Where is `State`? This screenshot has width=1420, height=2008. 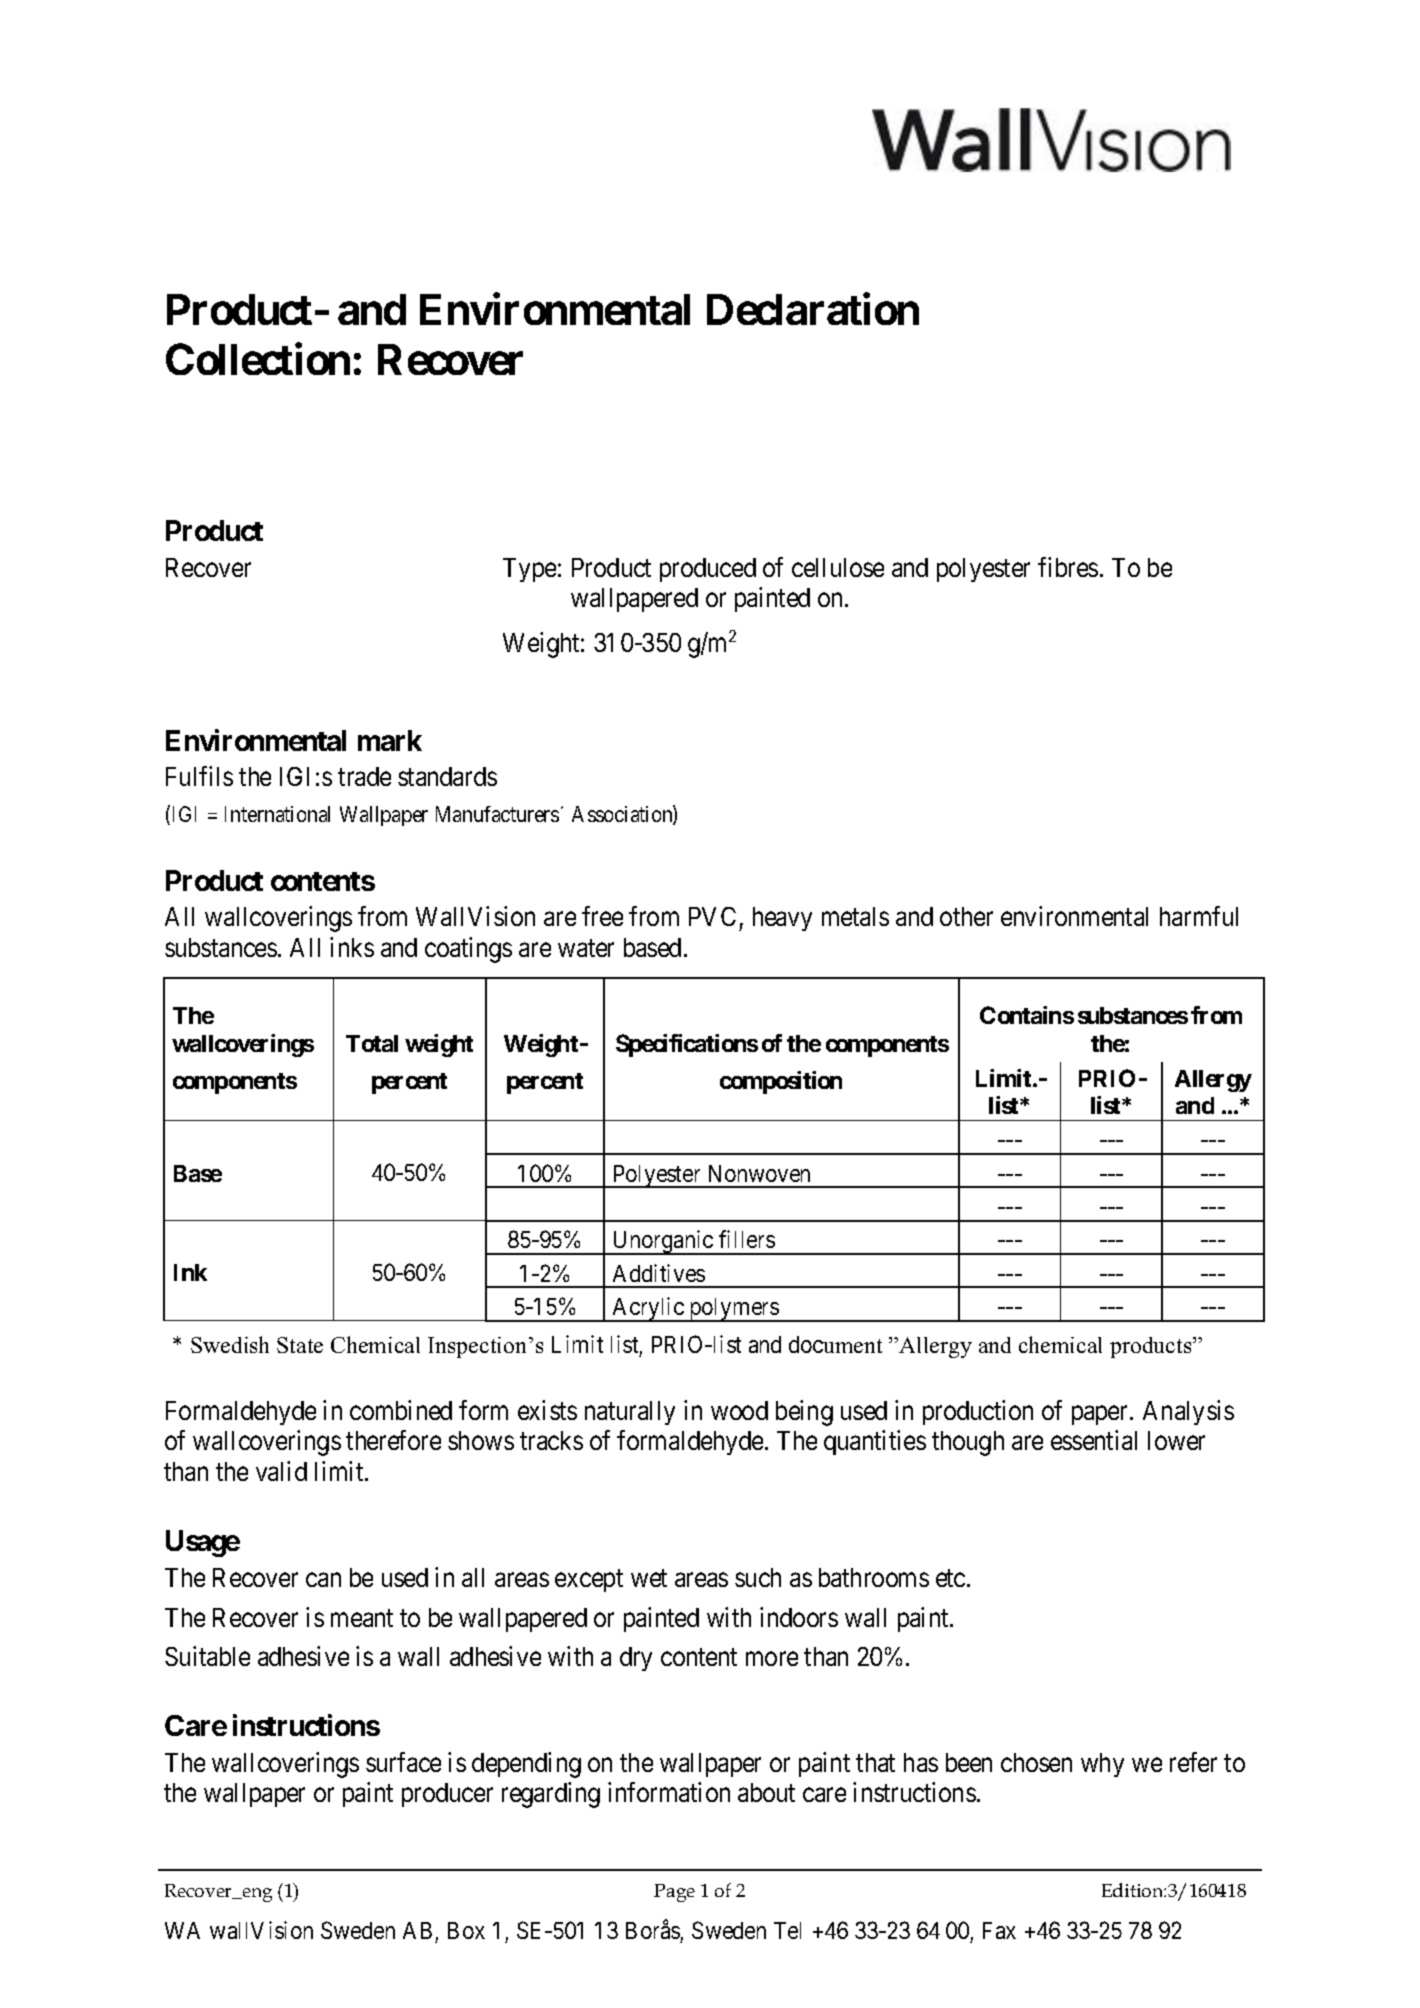 State is located at coordinates (300, 1345).
